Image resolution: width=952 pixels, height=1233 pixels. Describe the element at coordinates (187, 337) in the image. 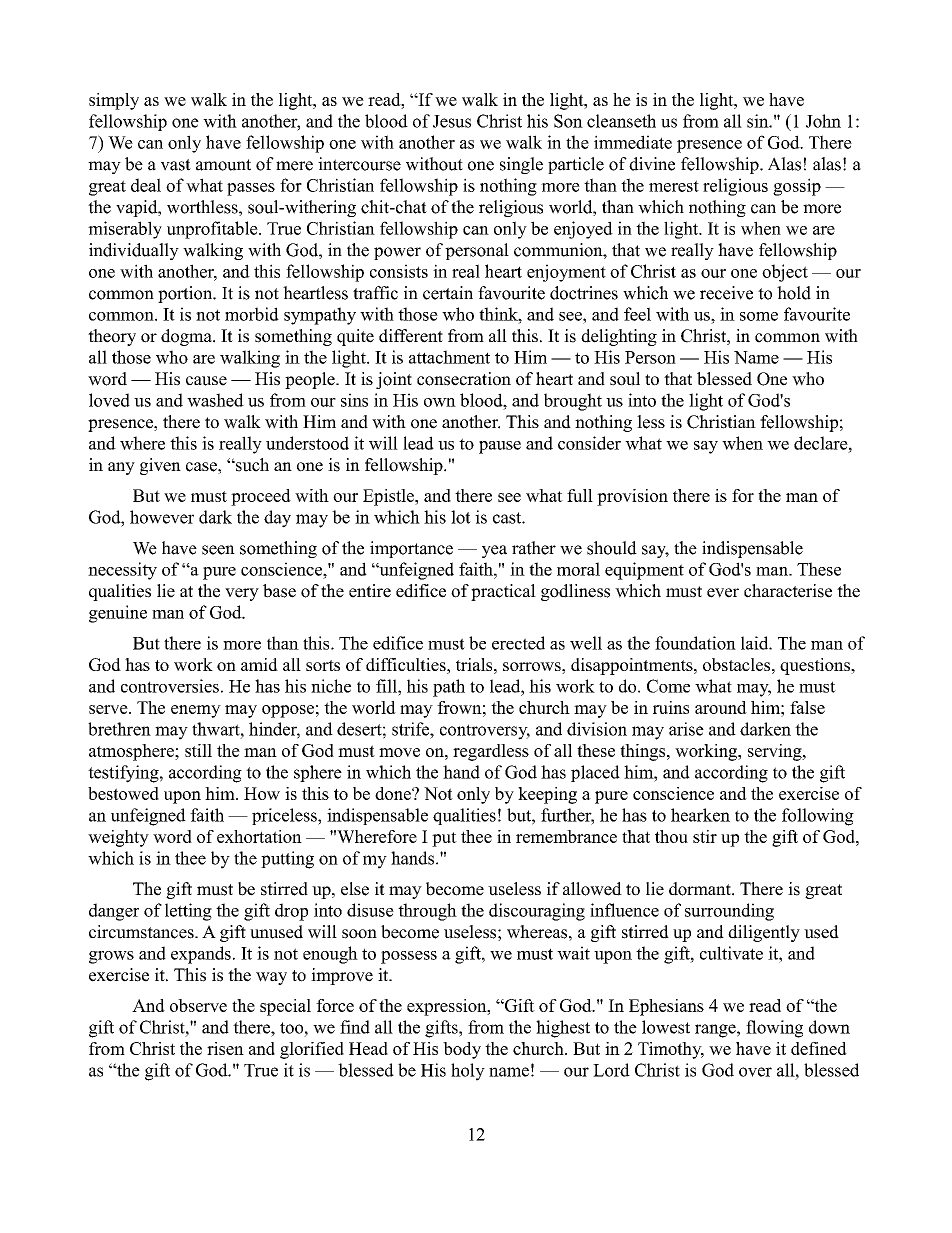

I see `dogma` at that location.
